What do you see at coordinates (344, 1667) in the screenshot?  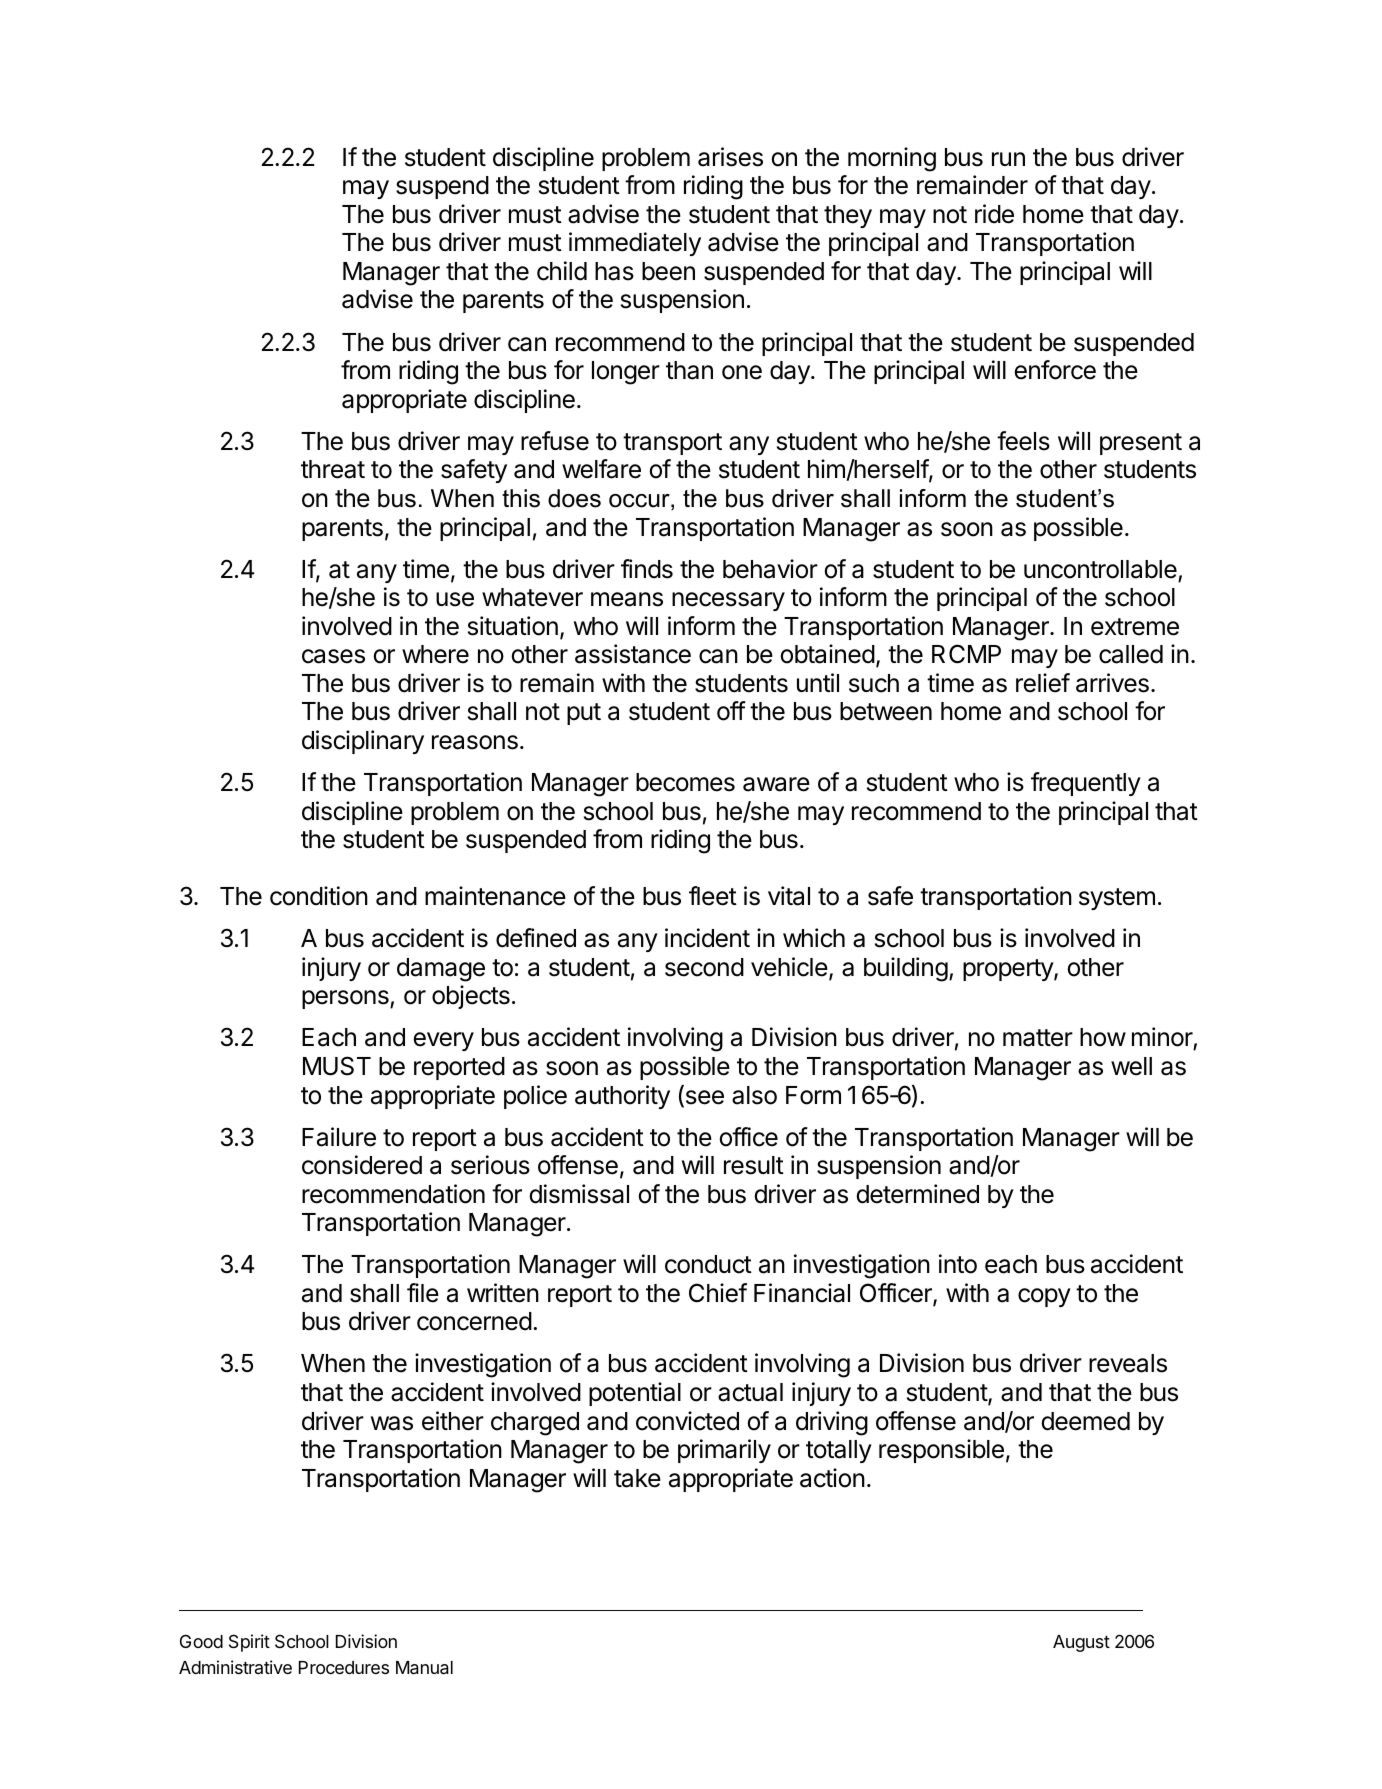 I see `Procedures` at bounding box center [344, 1667].
